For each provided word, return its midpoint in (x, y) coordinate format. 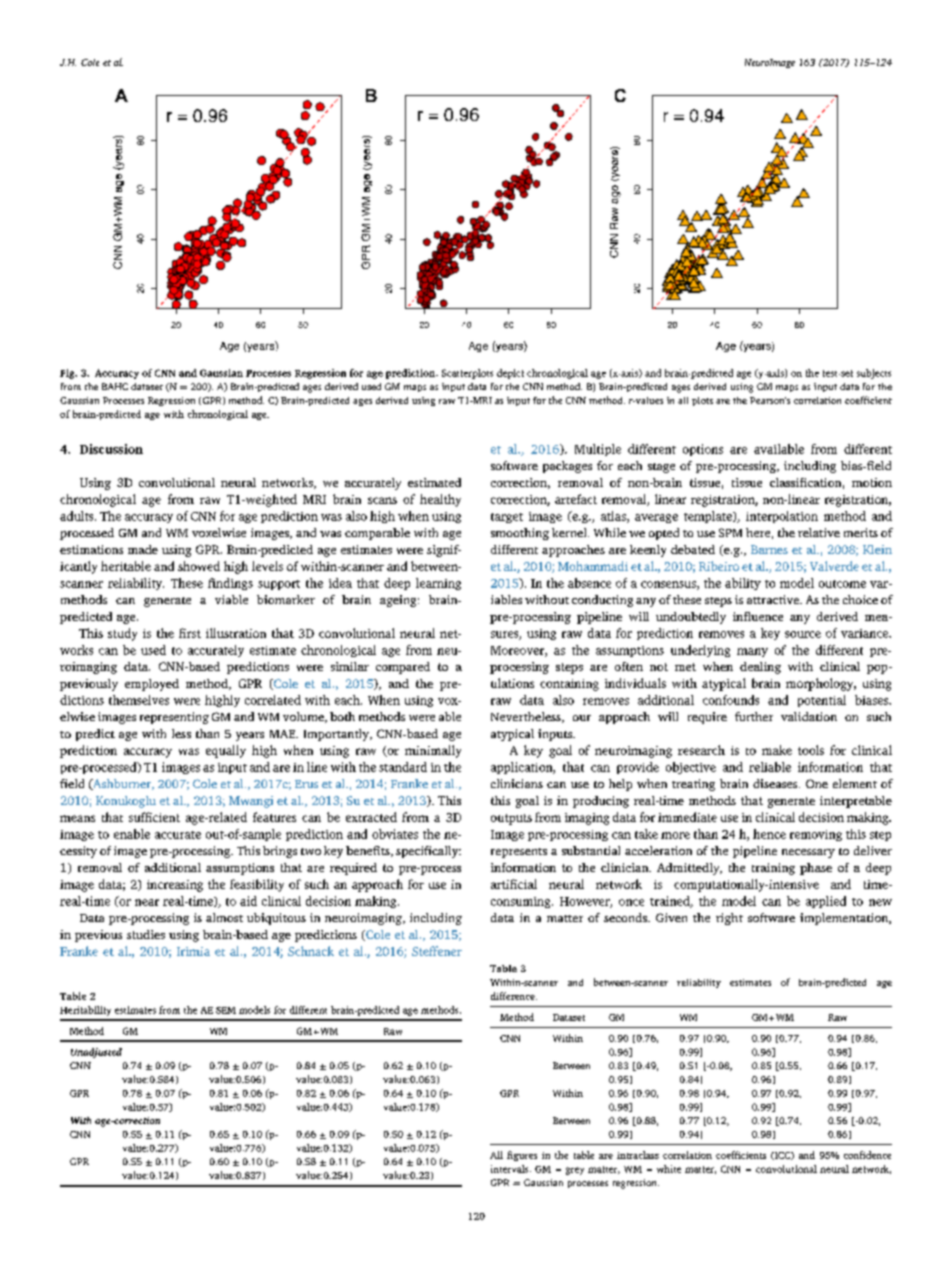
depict (510, 374)
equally (226, 751)
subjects (874, 374)
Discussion (111, 449)
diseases (776, 783)
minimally (433, 751)
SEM (226, 1010)
